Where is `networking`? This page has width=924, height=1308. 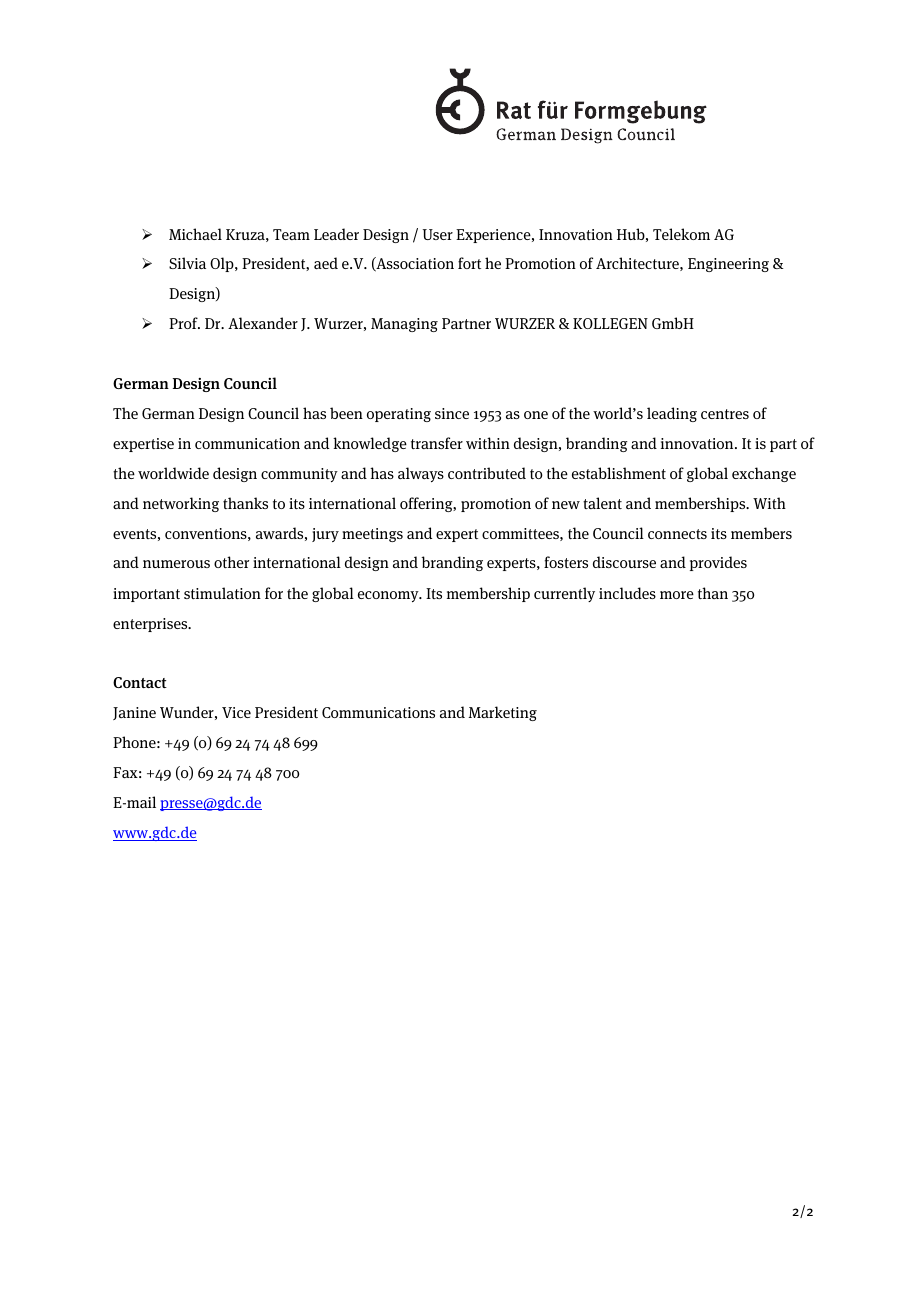
networking is located at coordinates (181, 504).
